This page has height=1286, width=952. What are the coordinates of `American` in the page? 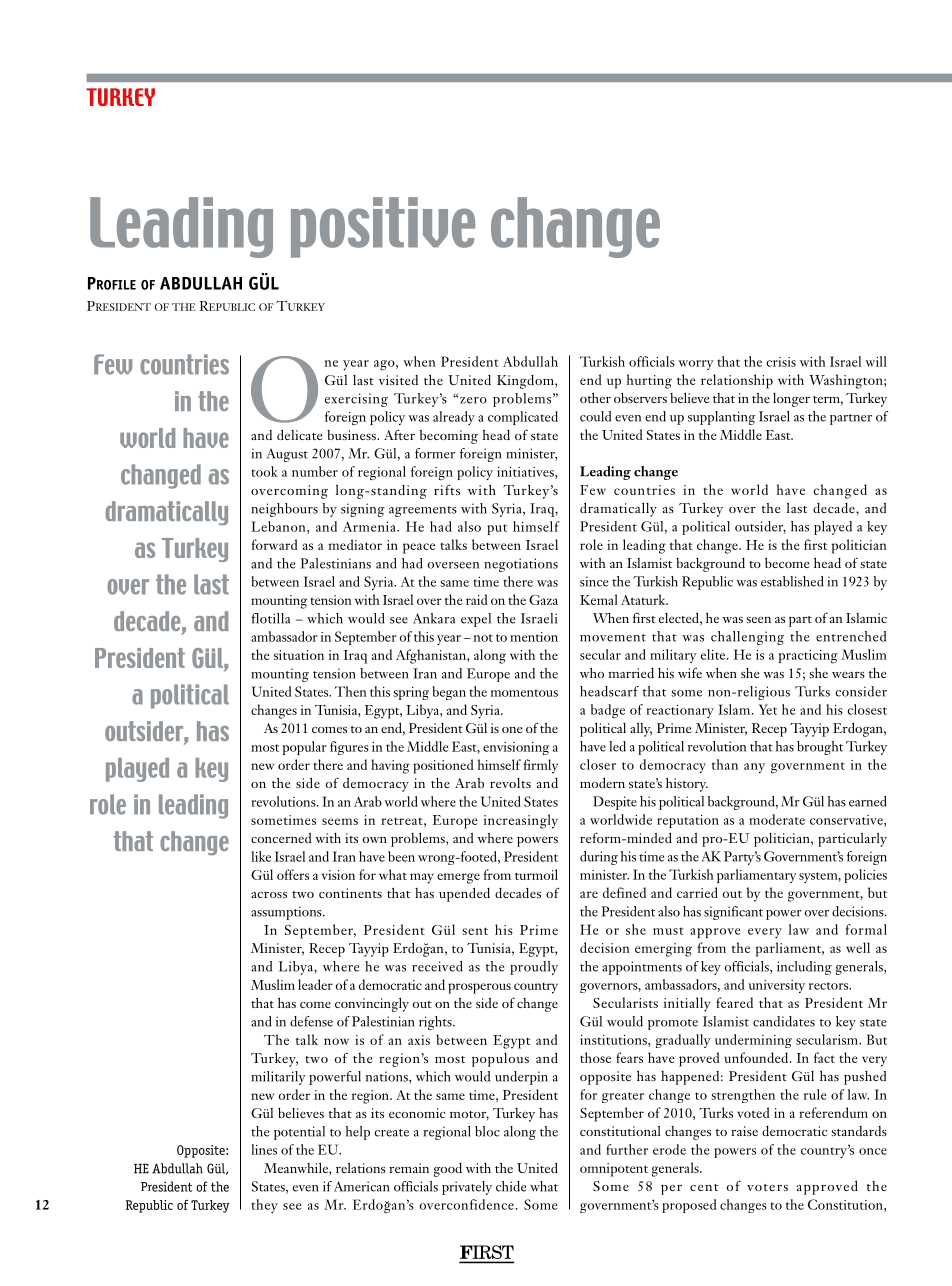 It's located at (362, 1186).
